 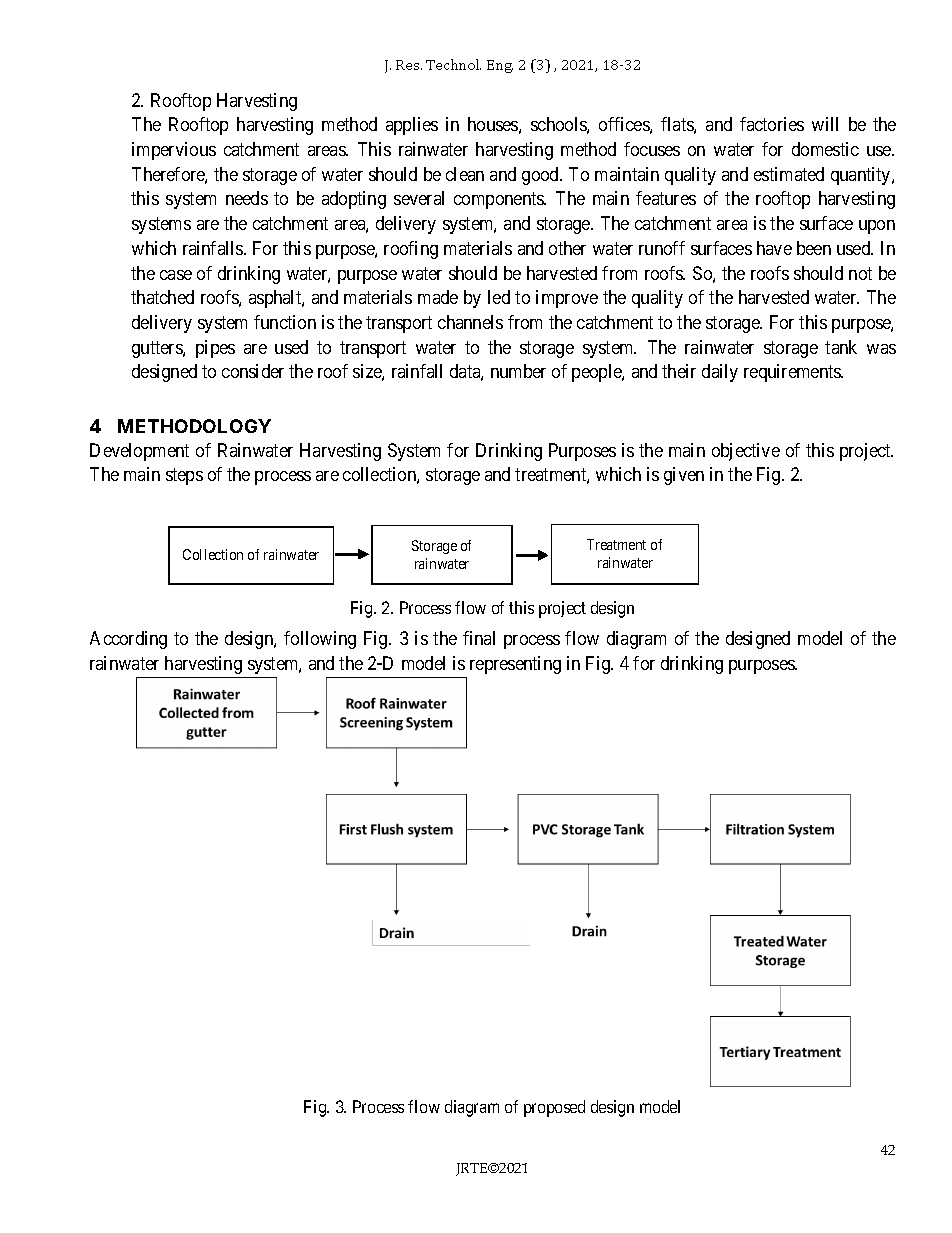 What do you see at coordinates (128, 640) in the image?
I see `According` at bounding box center [128, 640].
